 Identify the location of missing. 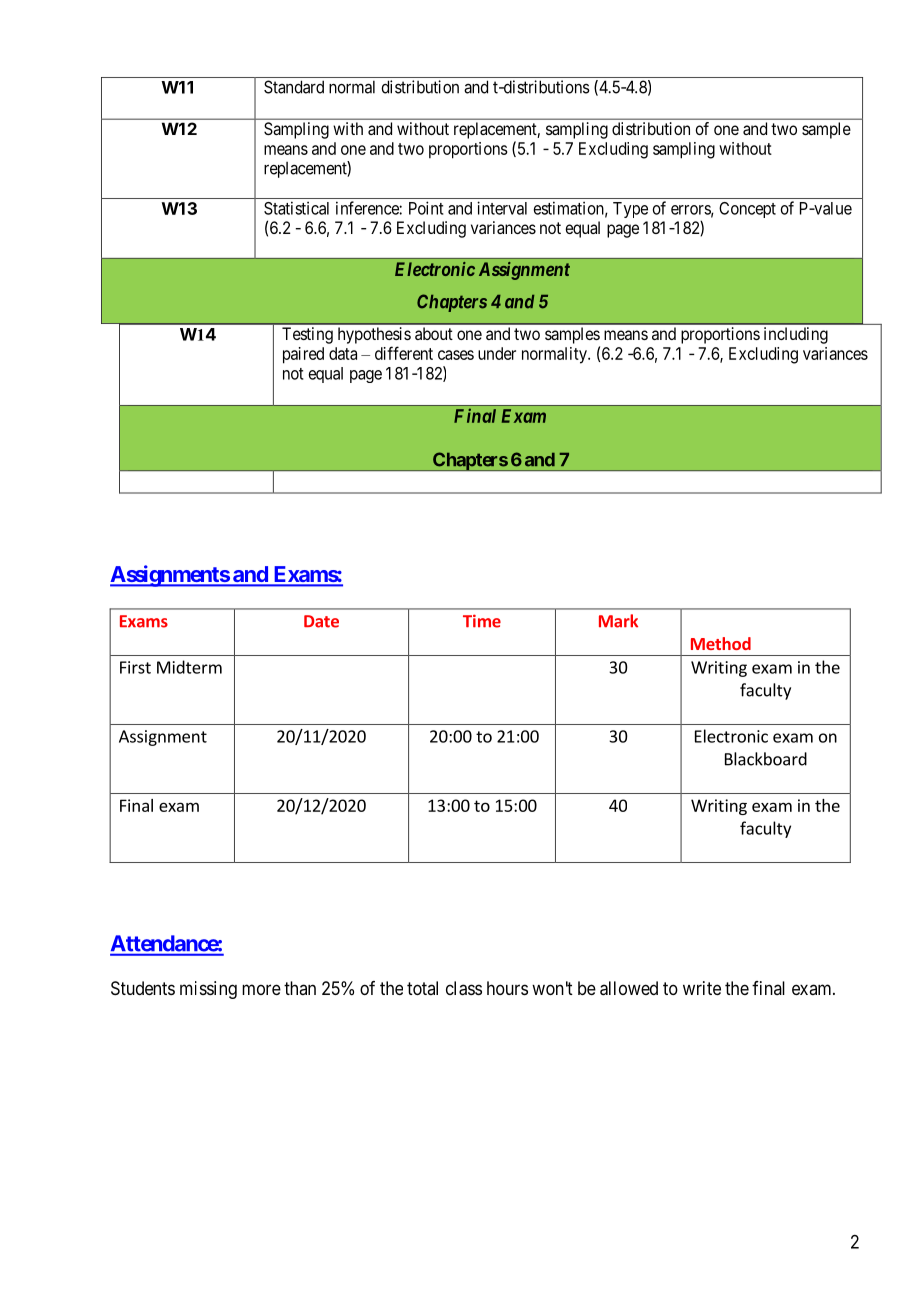
(208, 990).
